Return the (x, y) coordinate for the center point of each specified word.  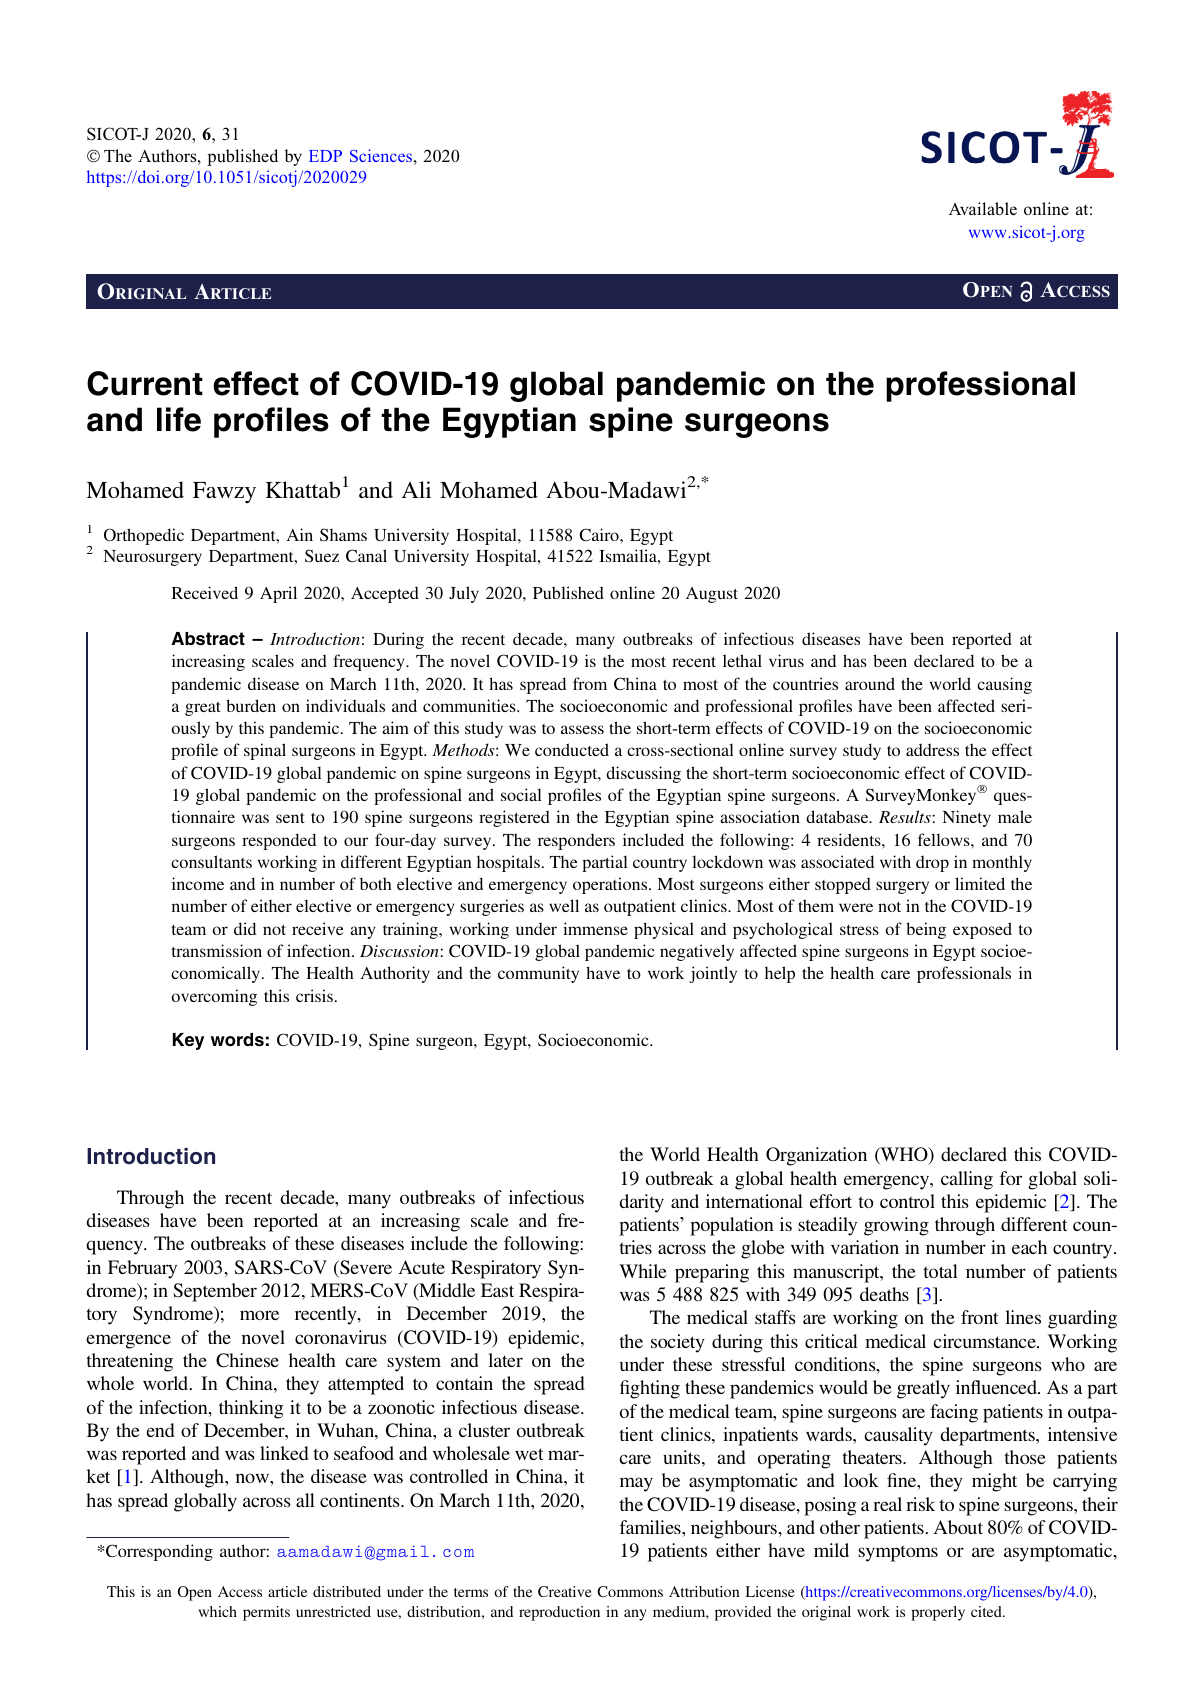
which (218, 1611)
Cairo (600, 534)
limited (980, 883)
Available (983, 208)
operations (611, 885)
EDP (325, 156)
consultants (211, 861)
